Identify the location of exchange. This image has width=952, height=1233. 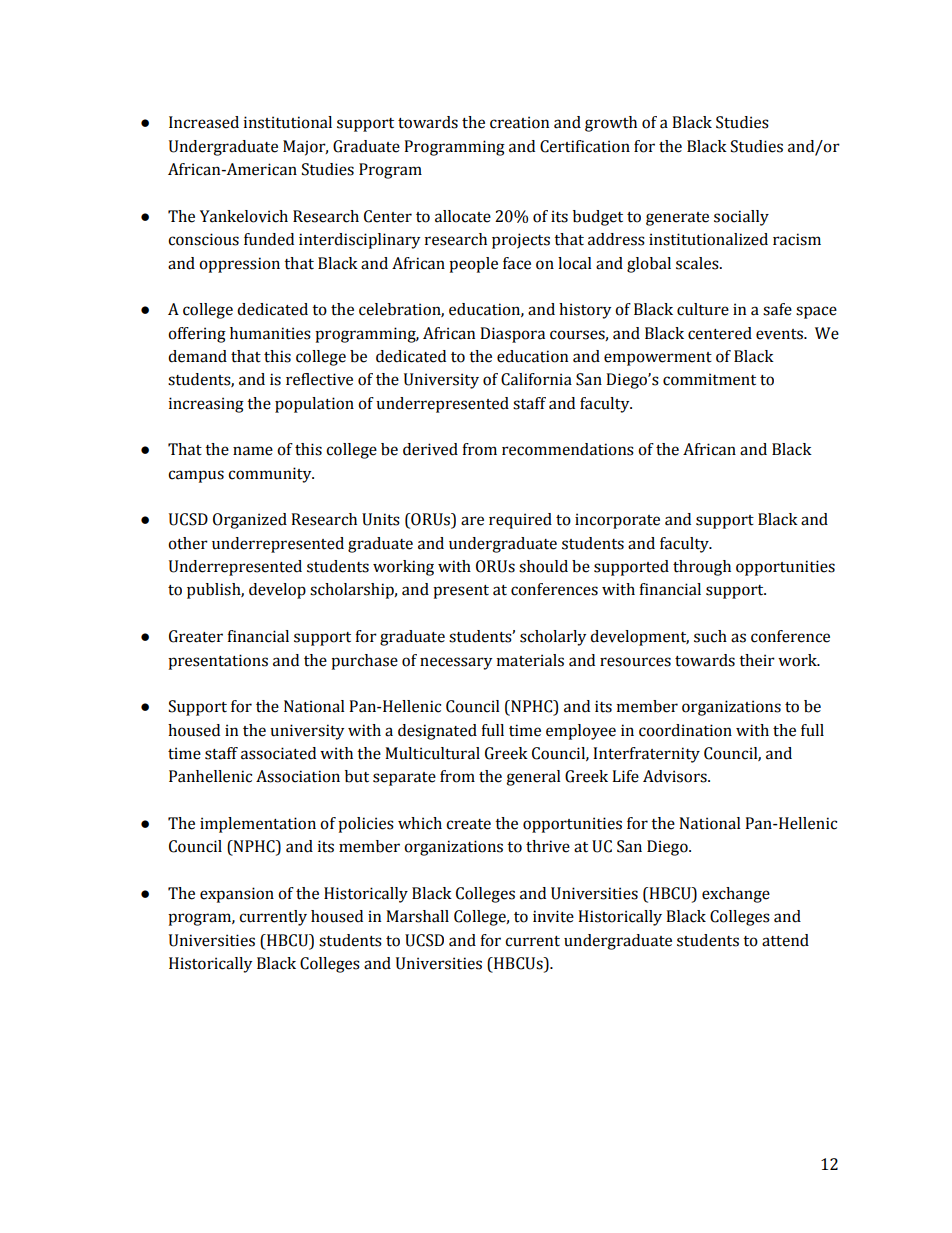
(736, 895).
